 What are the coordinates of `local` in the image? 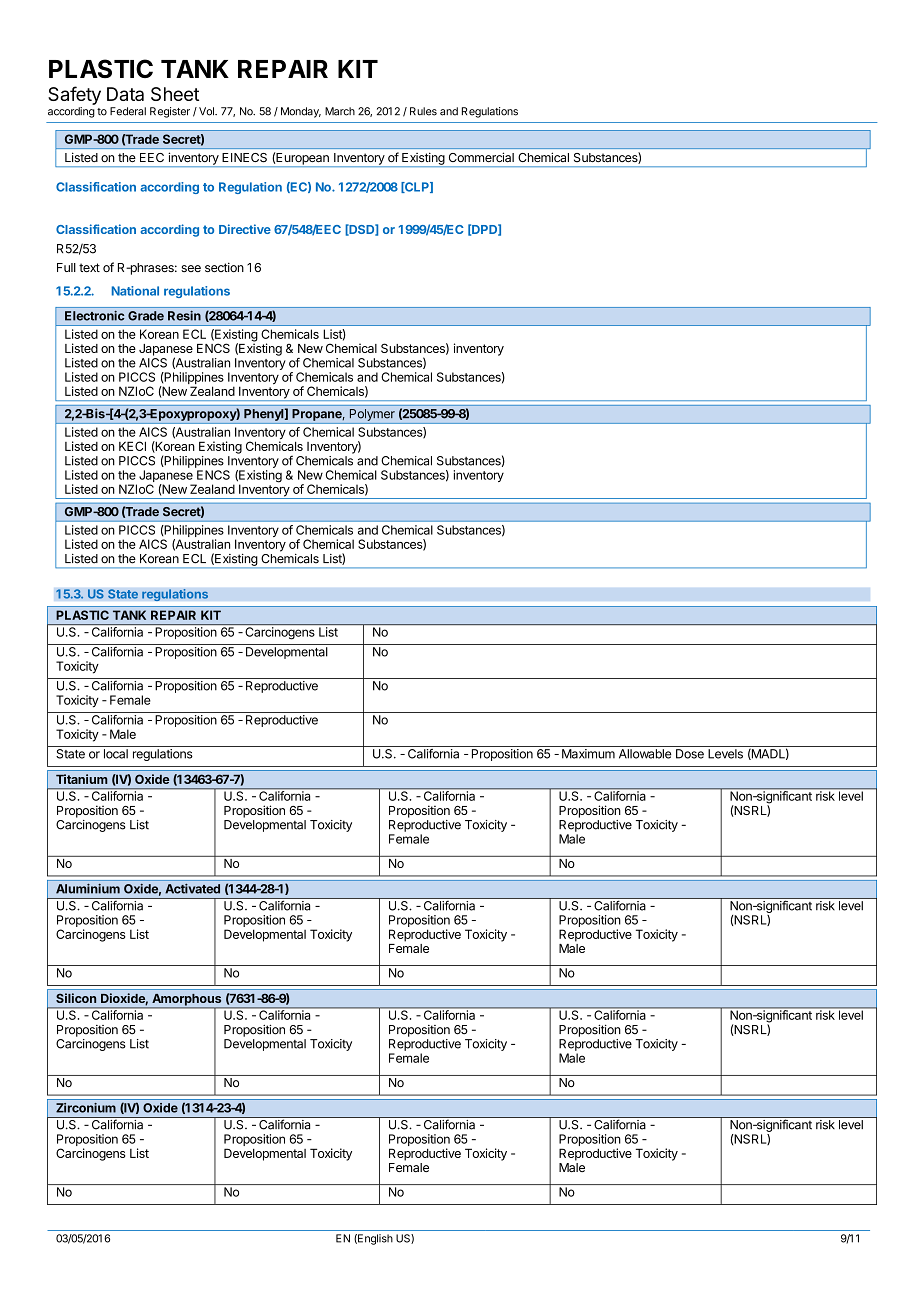 It's located at (116, 754).
